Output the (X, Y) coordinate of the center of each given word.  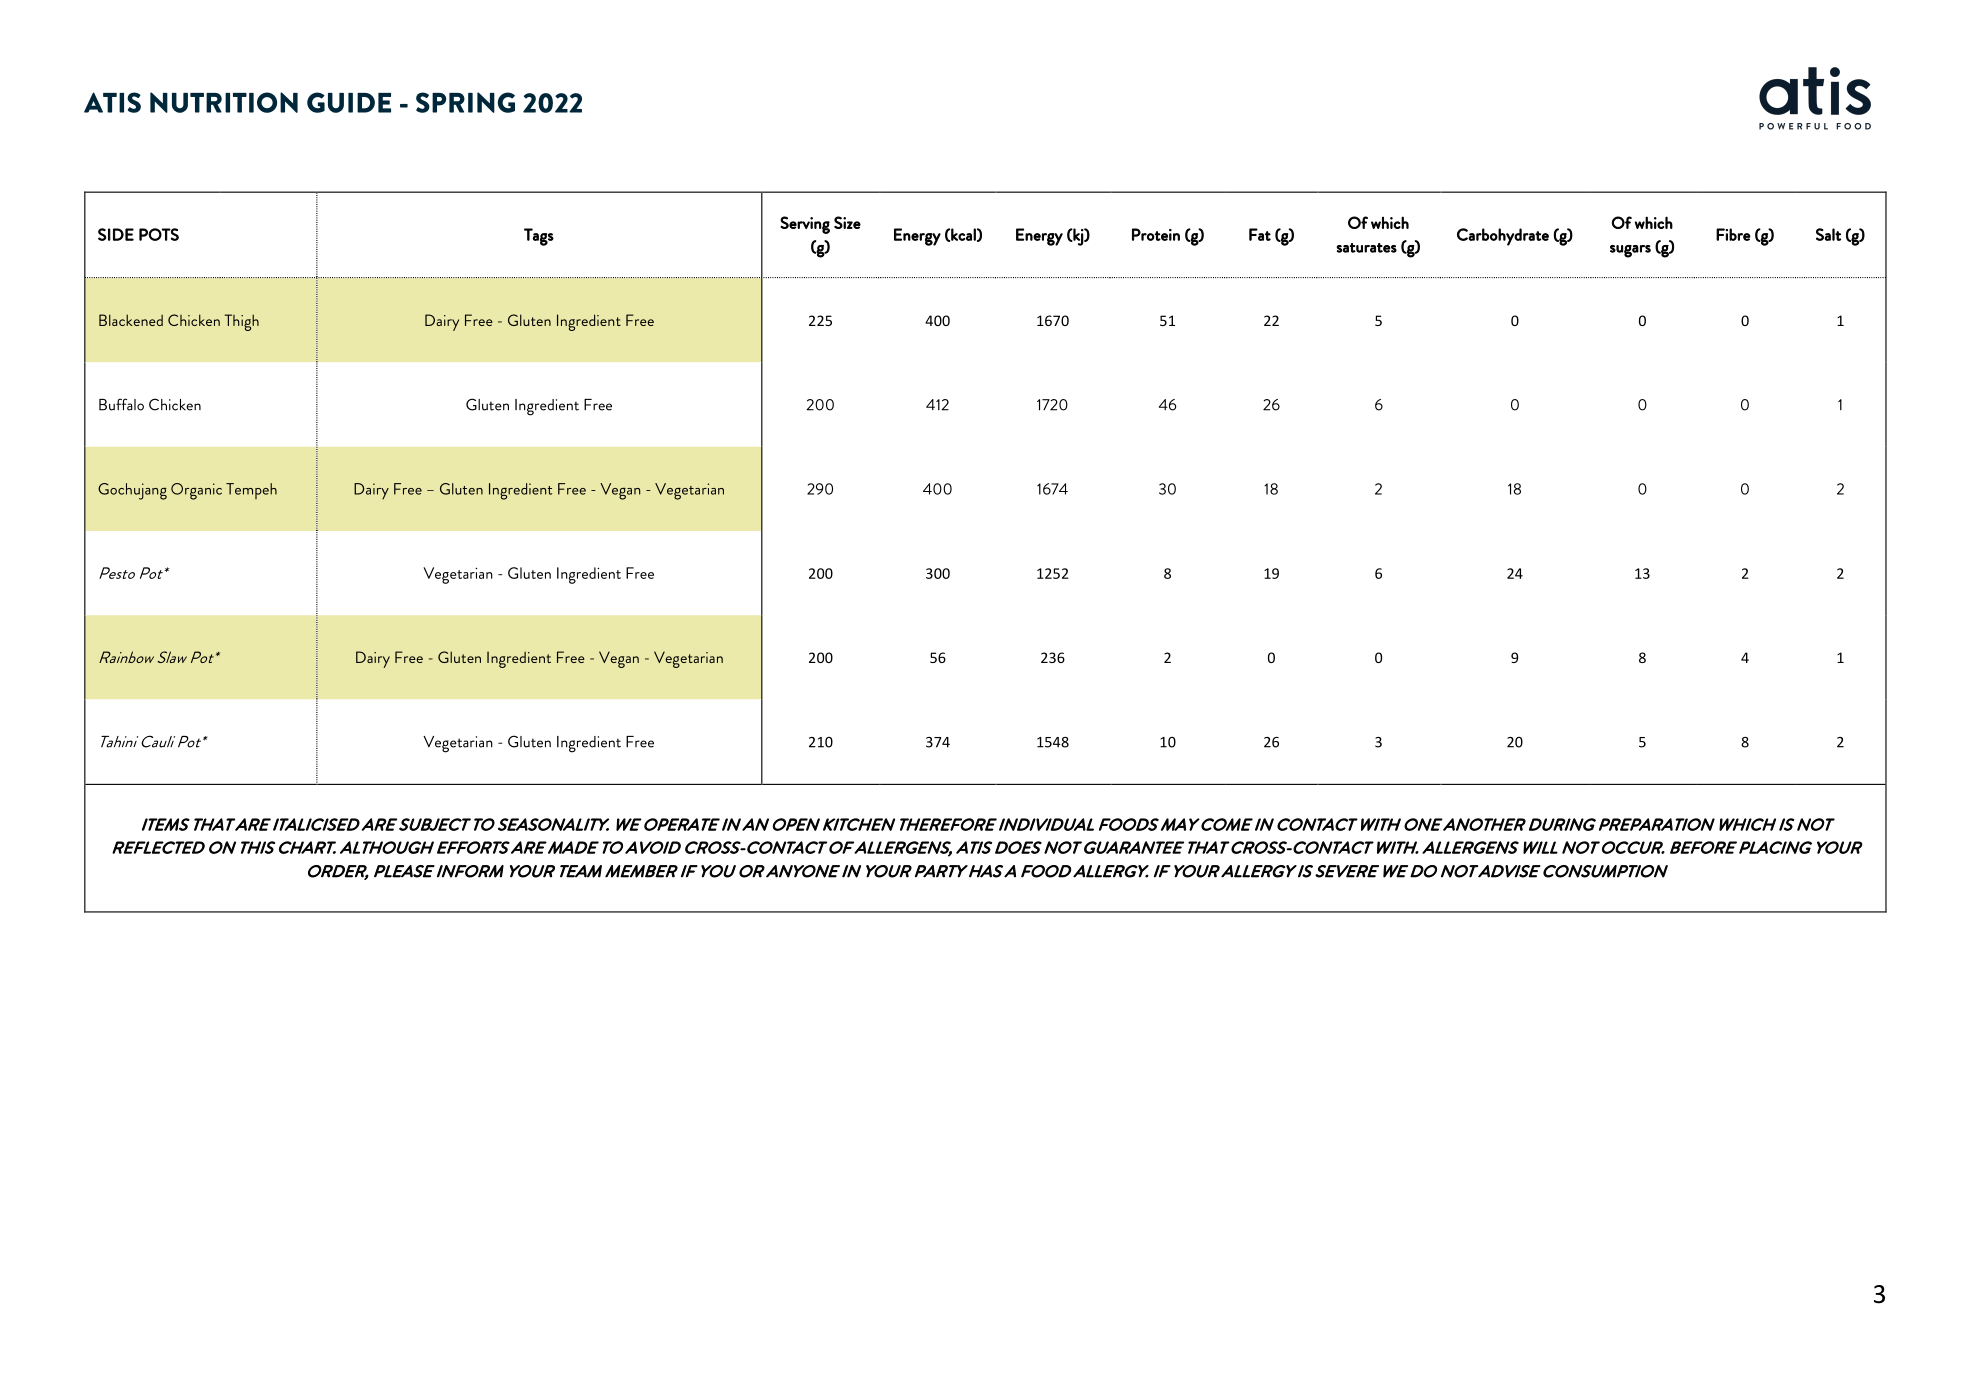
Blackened (131, 320)
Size (847, 222)
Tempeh (251, 491)
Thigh (242, 322)
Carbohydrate (1503, 237)
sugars (1630, 251)
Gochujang (132, 491)
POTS (159, 234)
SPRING (465, 102)
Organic (196, 491)
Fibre (1733, 234)
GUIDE (349, 102)
